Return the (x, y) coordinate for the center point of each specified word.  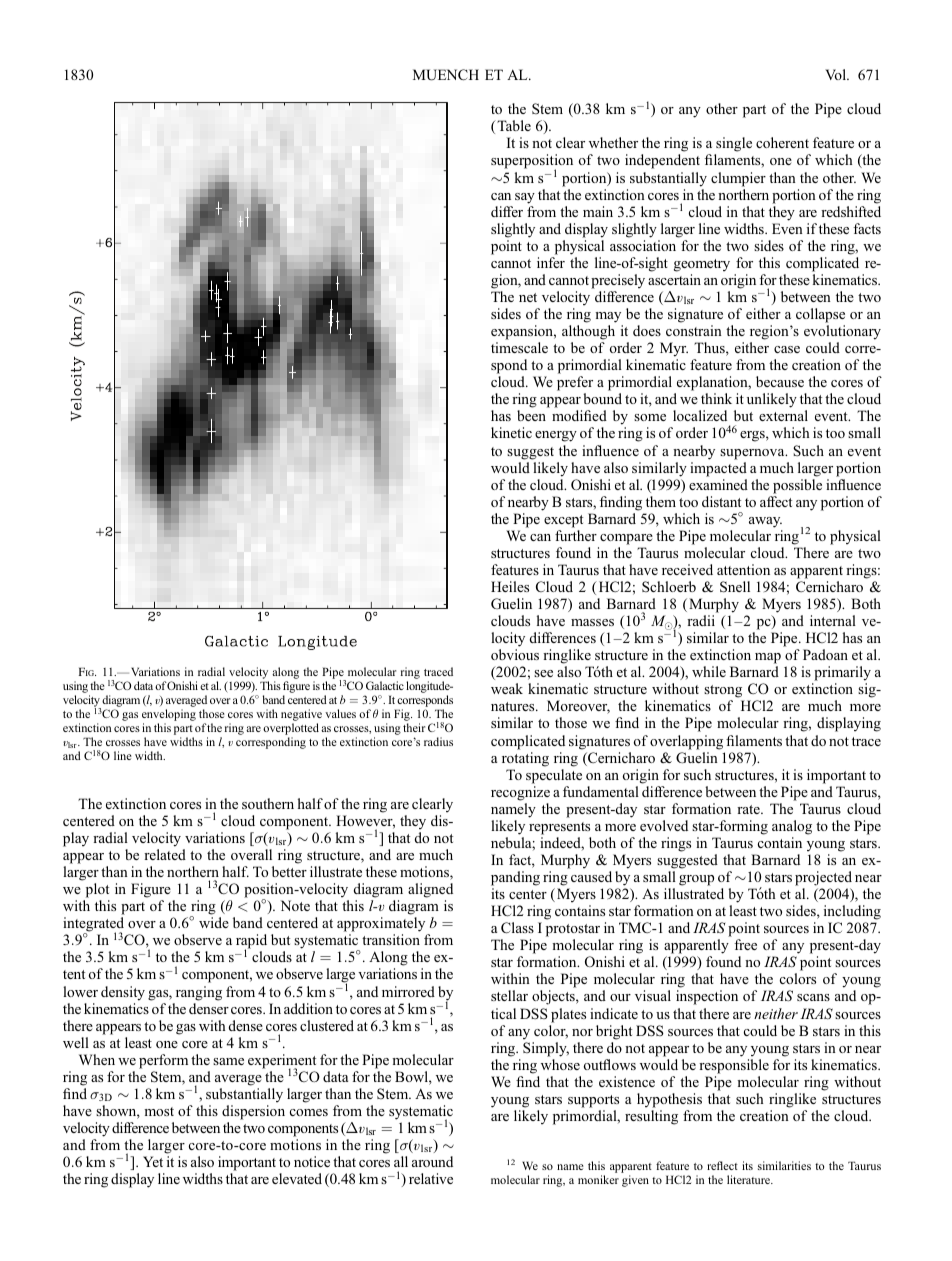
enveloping (169, 716)
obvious (515, 654)
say (525, 198)
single (733, 146)
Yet (153, 1161)
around (432, 1161)
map (768, 660)
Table (513, 125)
